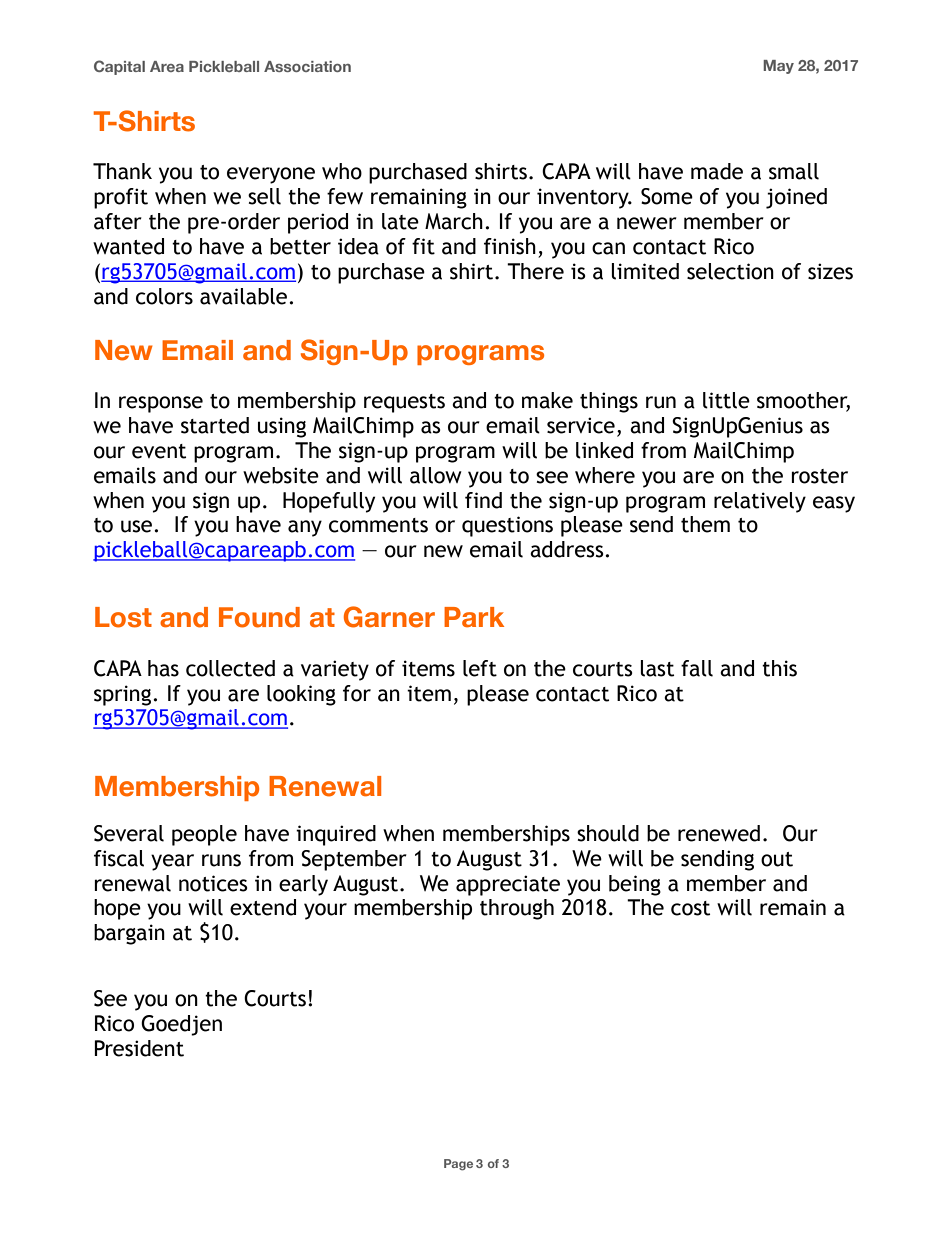  I want to click on Capital, so click(119, 67).
